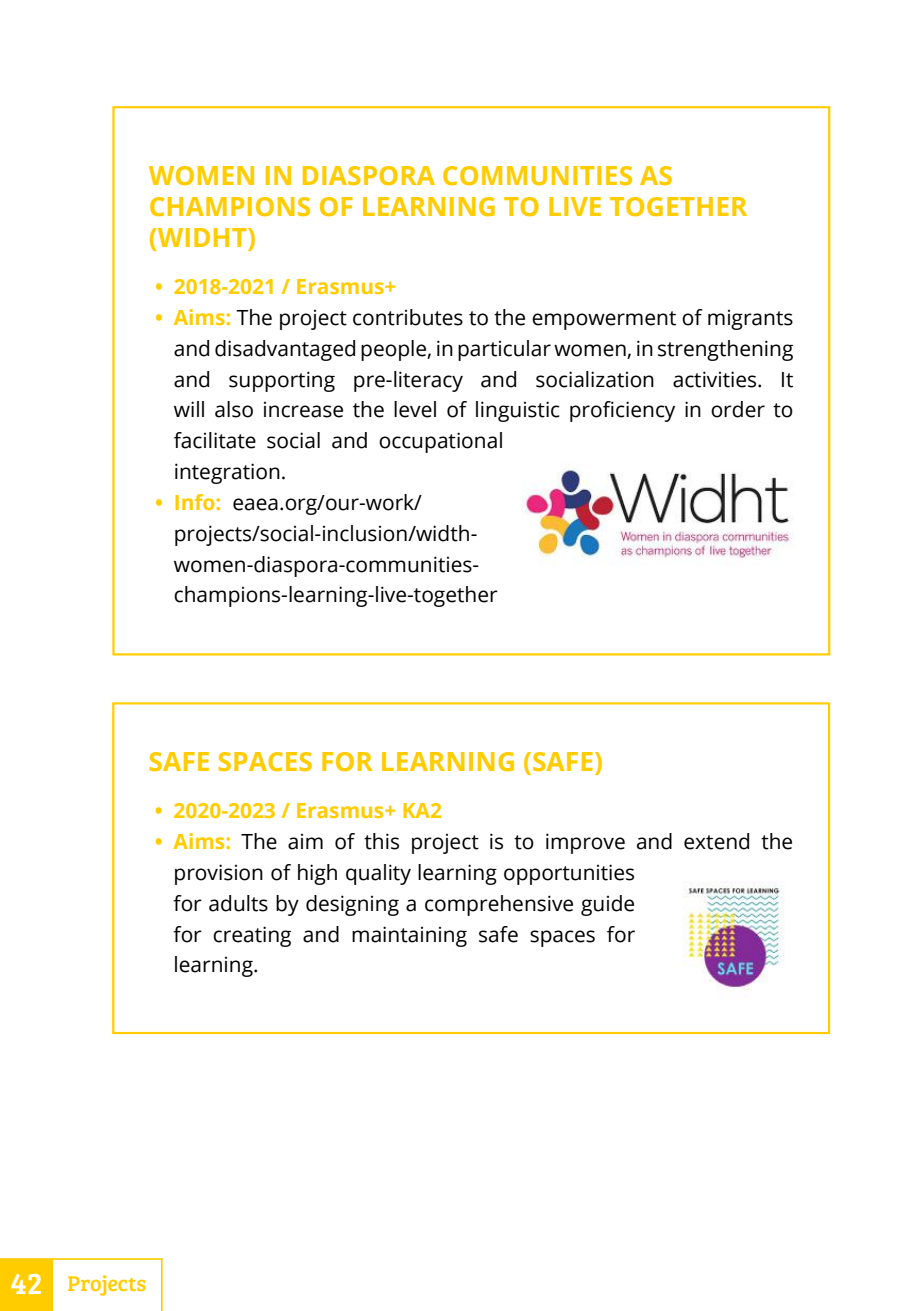 The width and height of the screenshot is (924, 1311). I want to click on adults, so click(238, 903).
